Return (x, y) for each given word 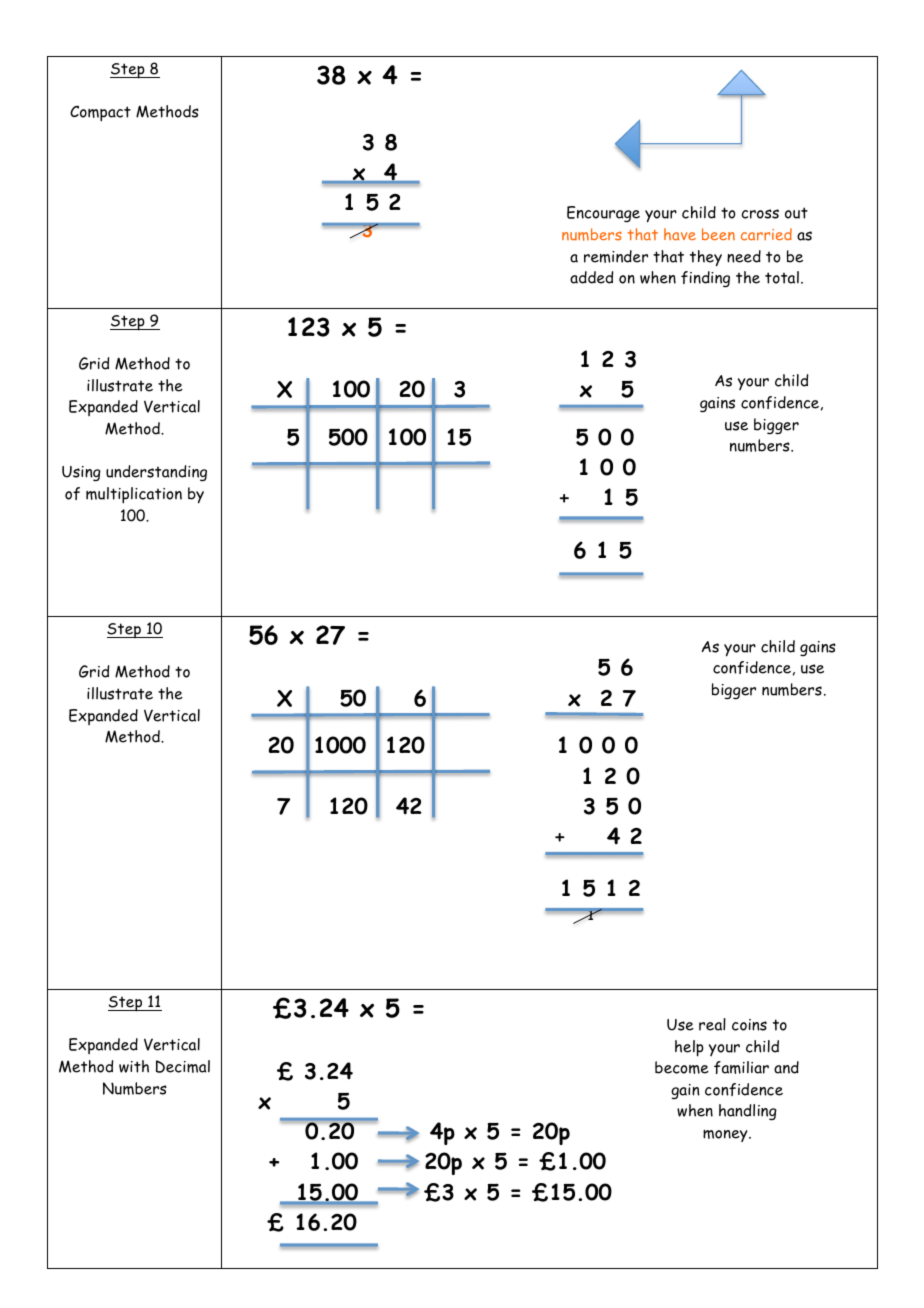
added (592, 277)
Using (81, 474)
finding (705, 279)
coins (749, 1025)
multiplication (134, 495)
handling (748, 1112)
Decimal (183, 1066)
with (134, 1066)
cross (760, 214)
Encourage (603, 214)
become (682, 1067)
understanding (156, 473)
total (782, 277)
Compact (100, 113)
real (712, 1024)
